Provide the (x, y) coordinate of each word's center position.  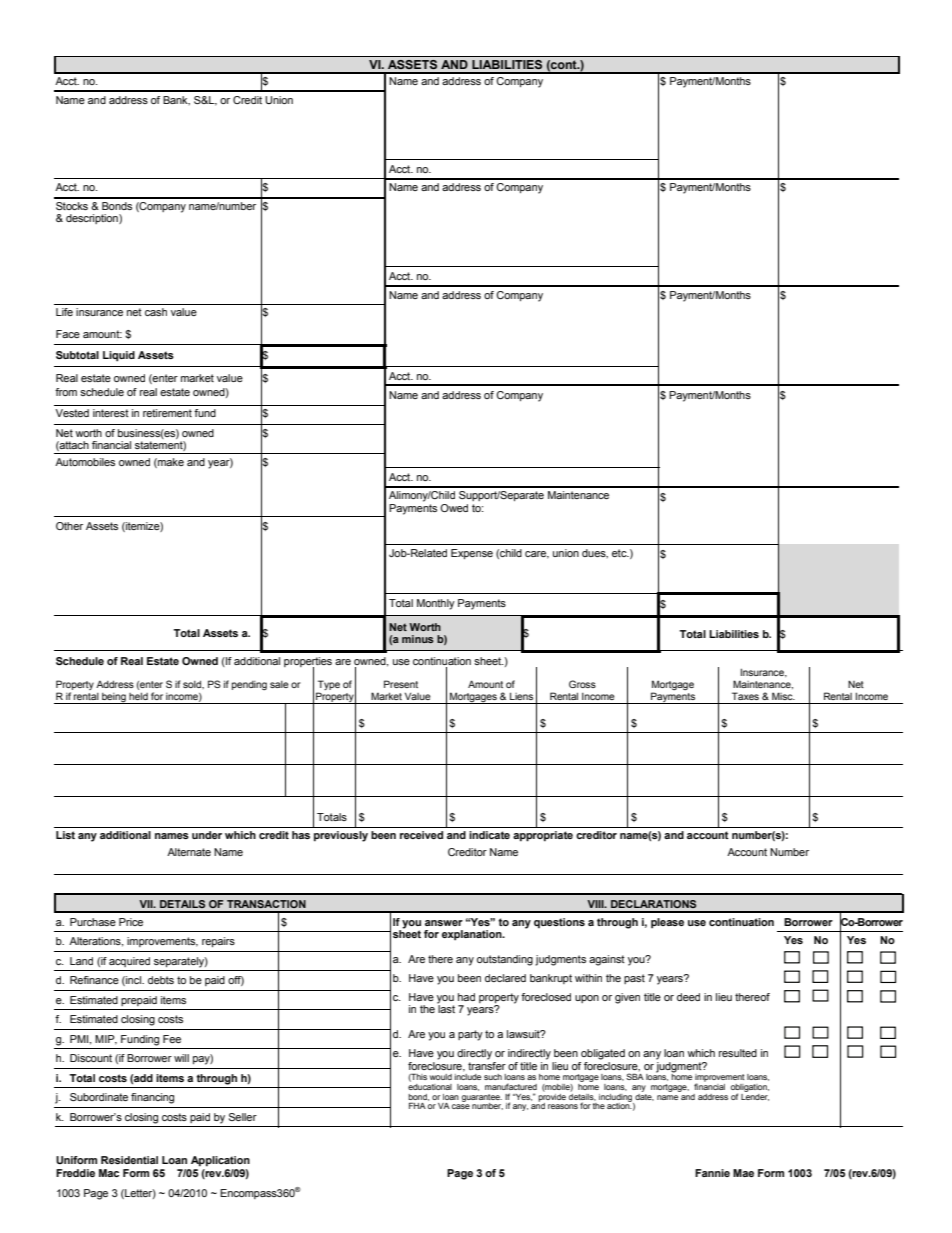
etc (620, 553)
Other (69, 526)
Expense (472, 554)
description (93, 219)
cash (156, 312)
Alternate (189, 852)
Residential (129, 1160)
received (421, 835)
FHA (417, 1105)
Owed (454, 508)
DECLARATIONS (653, 904)
